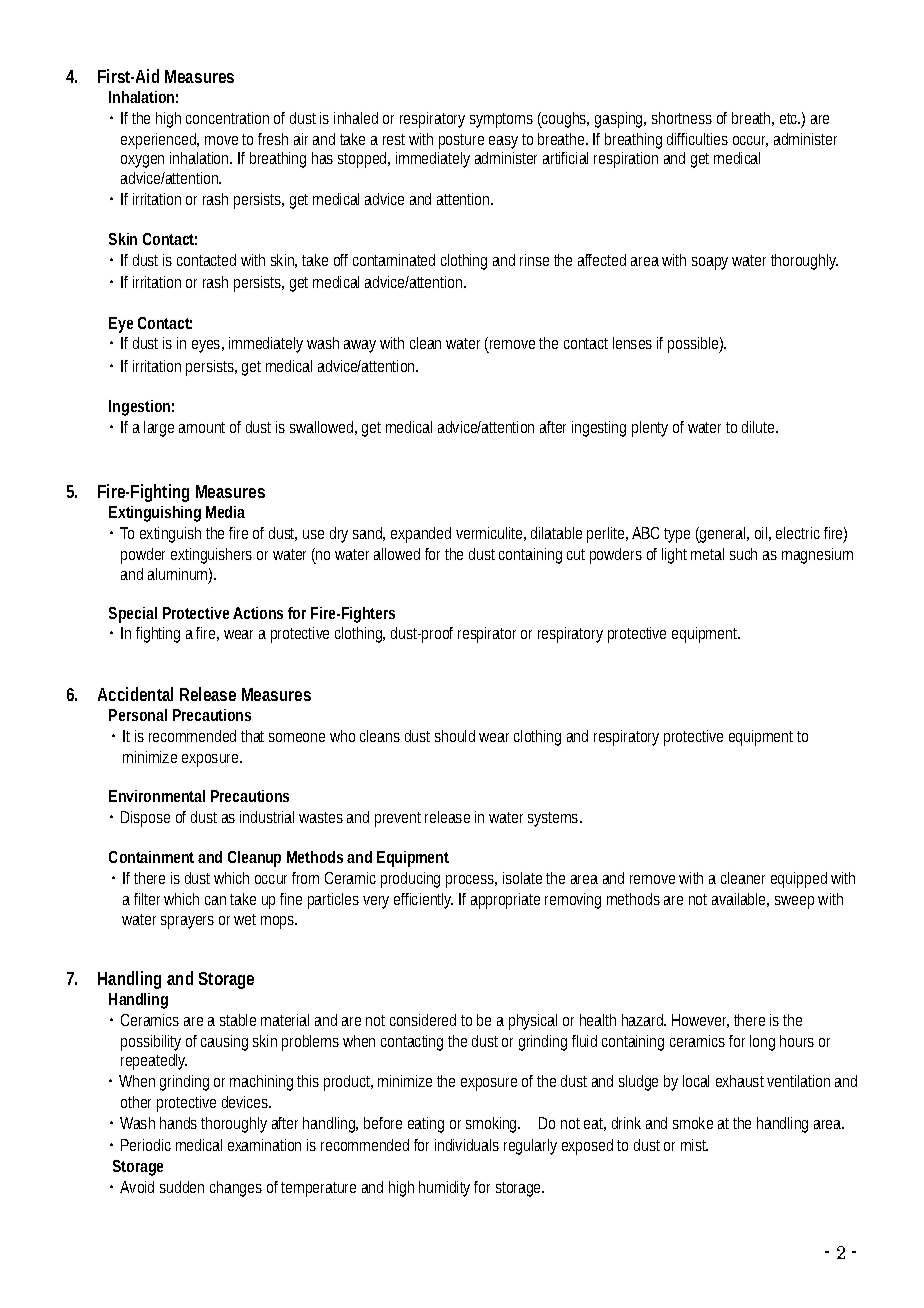 This image has height=1308, width=924. Describe the element at coordinates (697, 139) in the image. I see `difficulties` at that location.
